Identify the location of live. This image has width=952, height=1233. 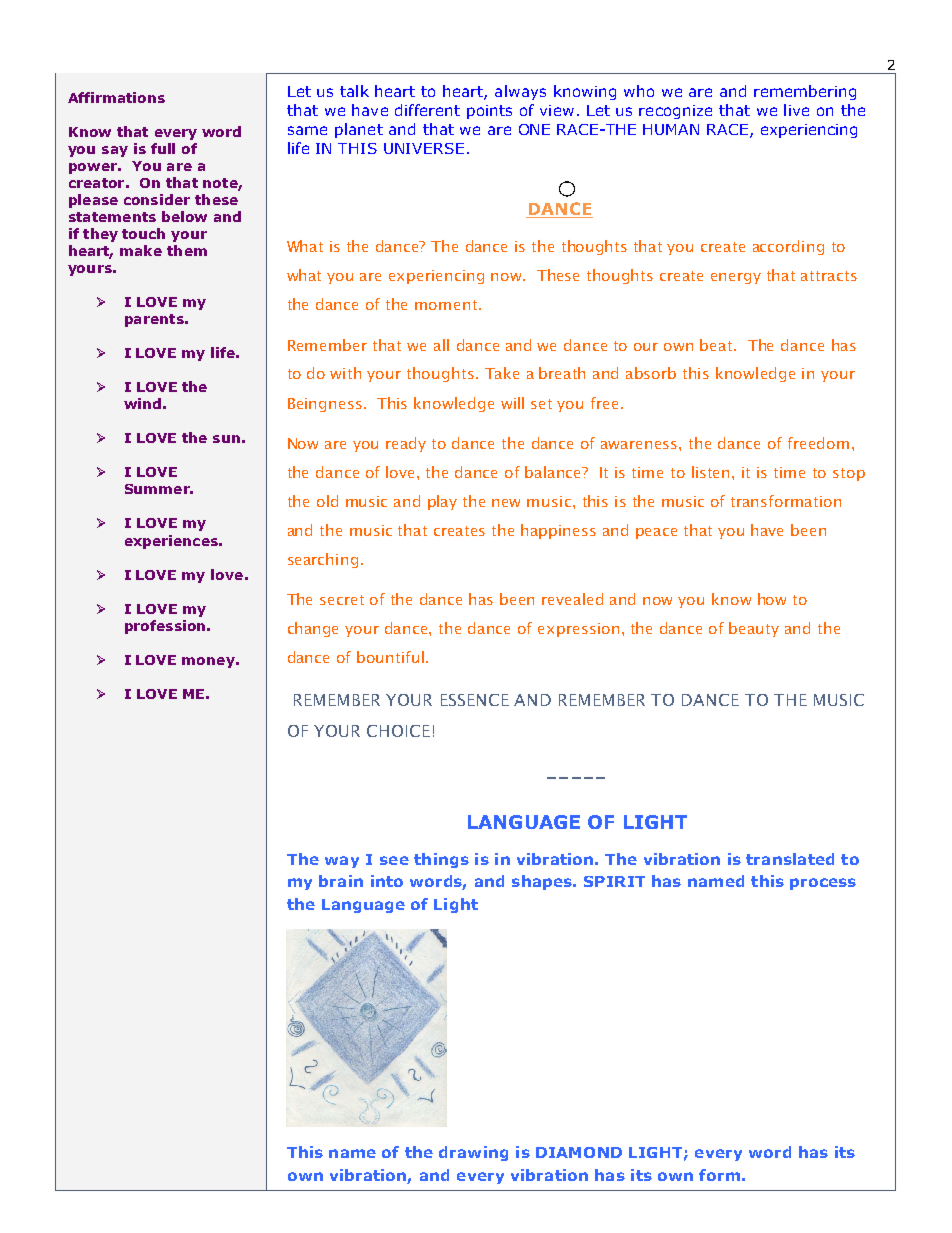
(796, 110).
